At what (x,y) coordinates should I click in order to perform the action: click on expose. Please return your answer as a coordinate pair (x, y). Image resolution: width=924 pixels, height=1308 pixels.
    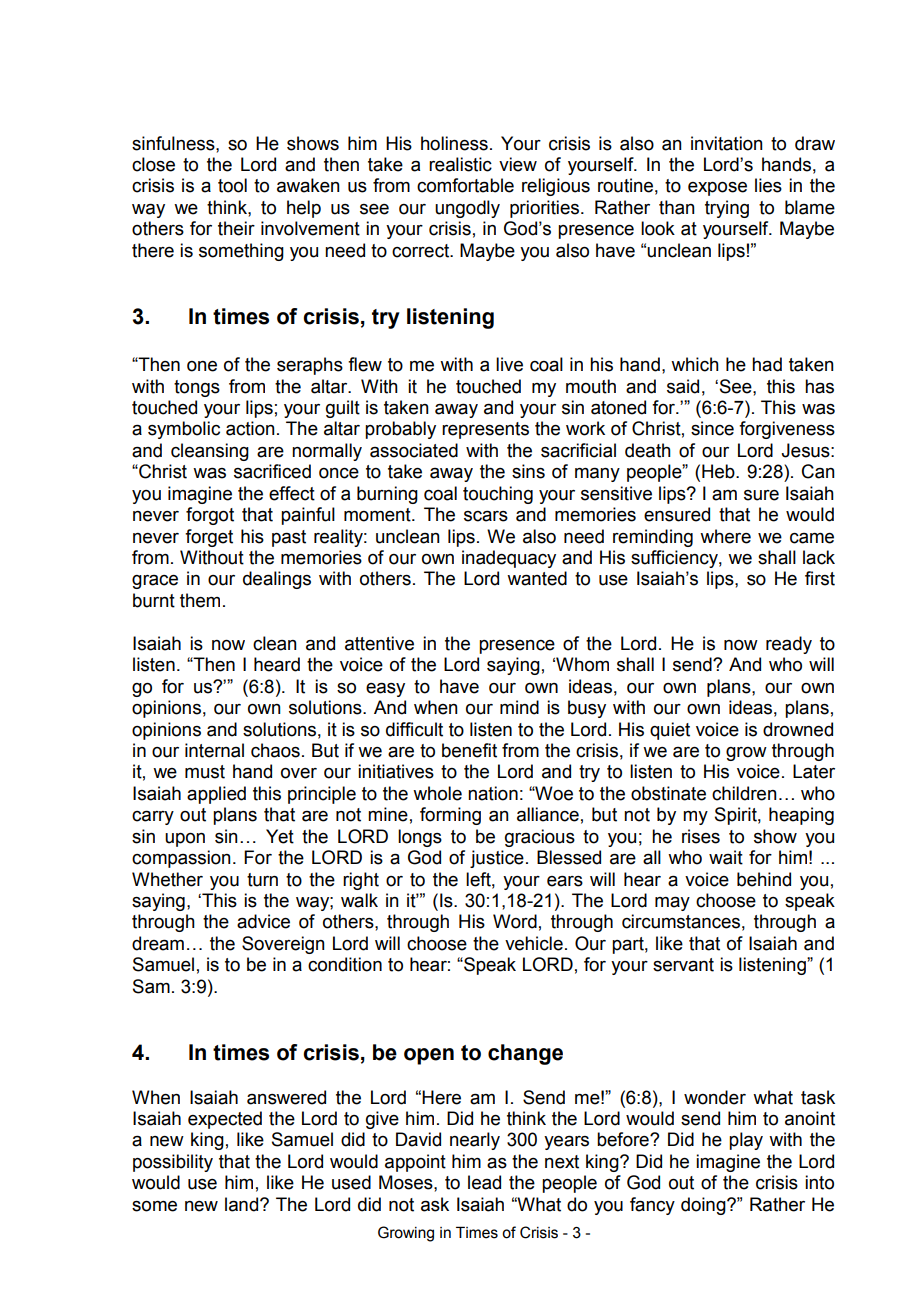
    Looking at the image, I should click on (717, 189).
